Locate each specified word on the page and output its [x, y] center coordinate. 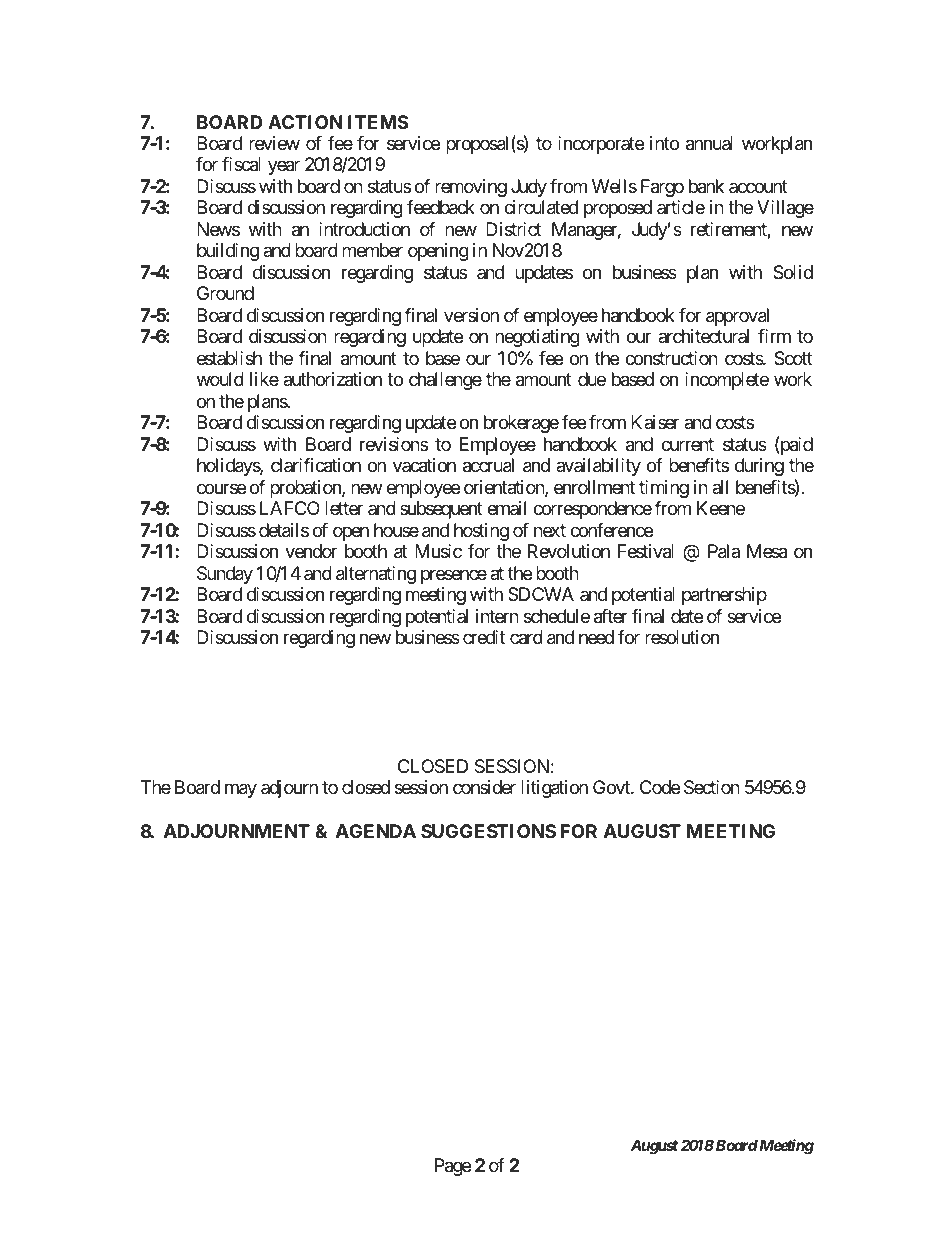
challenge [445, 381]
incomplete [727, 381]
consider [484, 787]
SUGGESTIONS [488, 831]
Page [453, 1167]
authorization [332, 379]
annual [709, 143]
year [284, 168]
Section [712, 787]
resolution [682, 637]
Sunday [225, 575]
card [526, 637]
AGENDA [376, 831]
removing [471, 188]
